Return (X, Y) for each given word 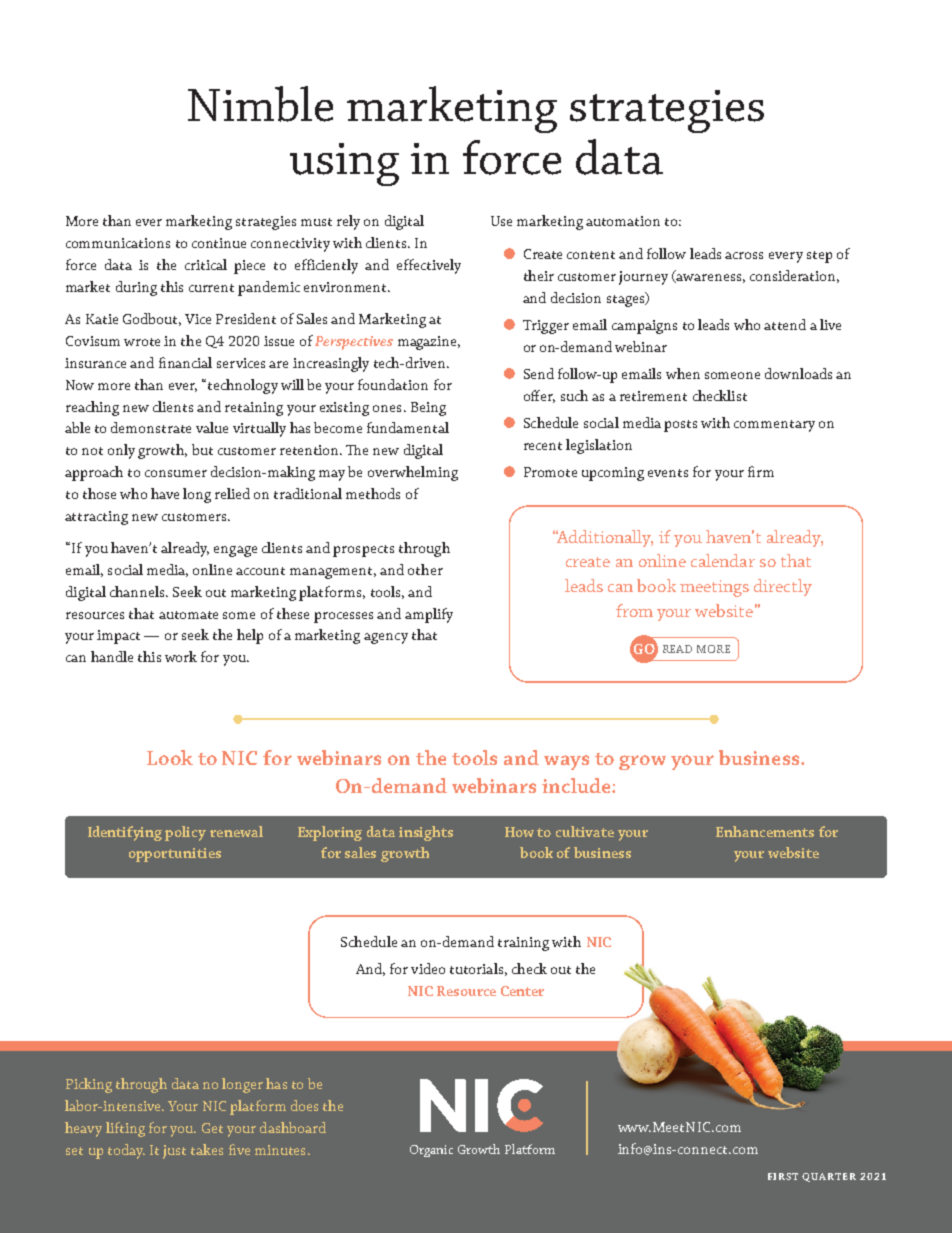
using (344, 164)
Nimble (260, 104)
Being (428, 409)
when (683, 373)
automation (623, 221)
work (181, 656)
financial (185, 362)
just (174, 1152)
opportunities (175, 855)
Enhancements (765, 831)
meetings (714, 588)
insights (426, 833)
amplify (429, 615)
